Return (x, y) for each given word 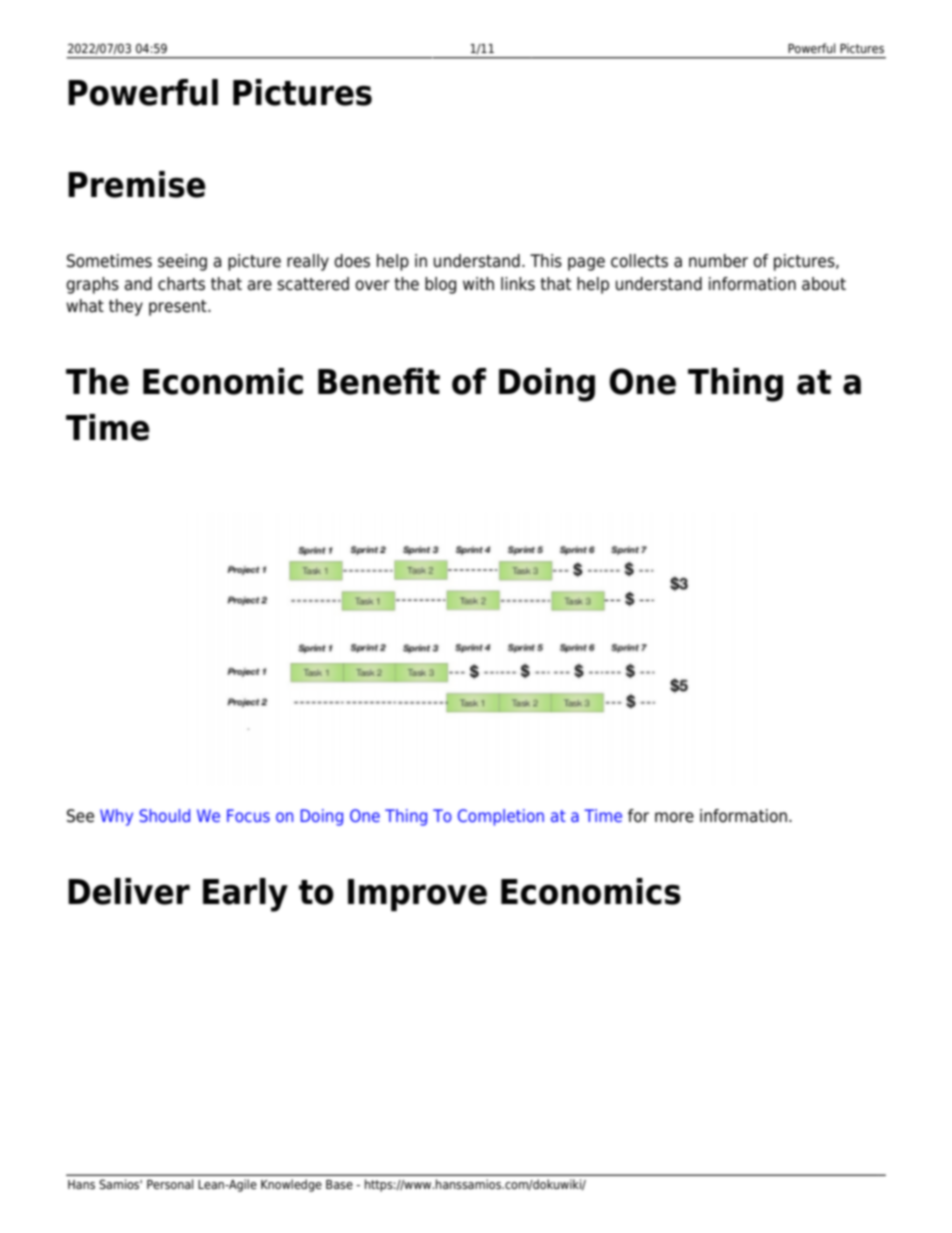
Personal (170, 1184)
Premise (137, 184)
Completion (501, 817)
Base (339, 1184)
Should (164, 815)
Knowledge (291, 1185)
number (718, 261)
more (674, 817)
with (478, 283)
